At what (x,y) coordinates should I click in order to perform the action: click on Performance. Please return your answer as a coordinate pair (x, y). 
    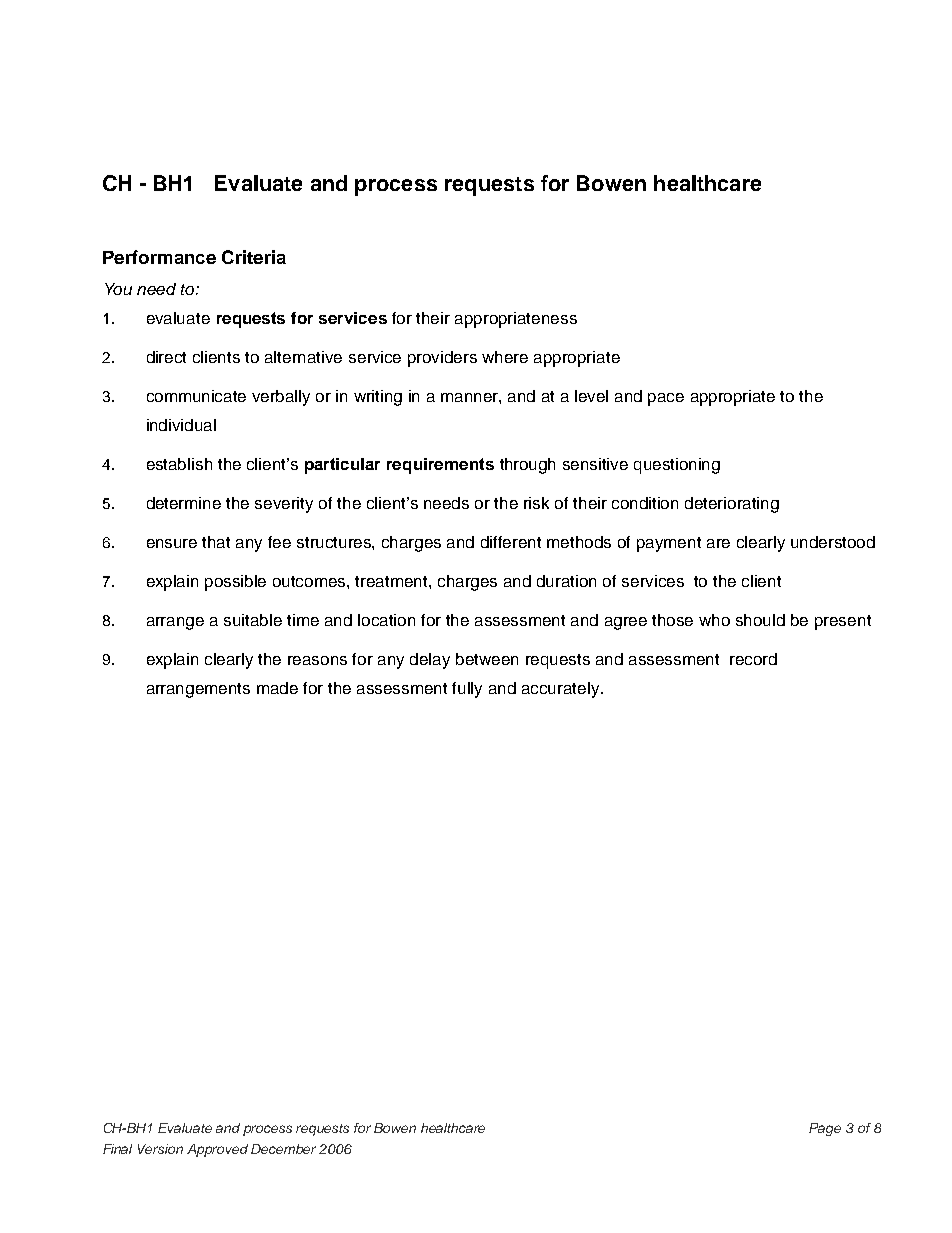
    Looking at the image, I should click on (159, 257).
